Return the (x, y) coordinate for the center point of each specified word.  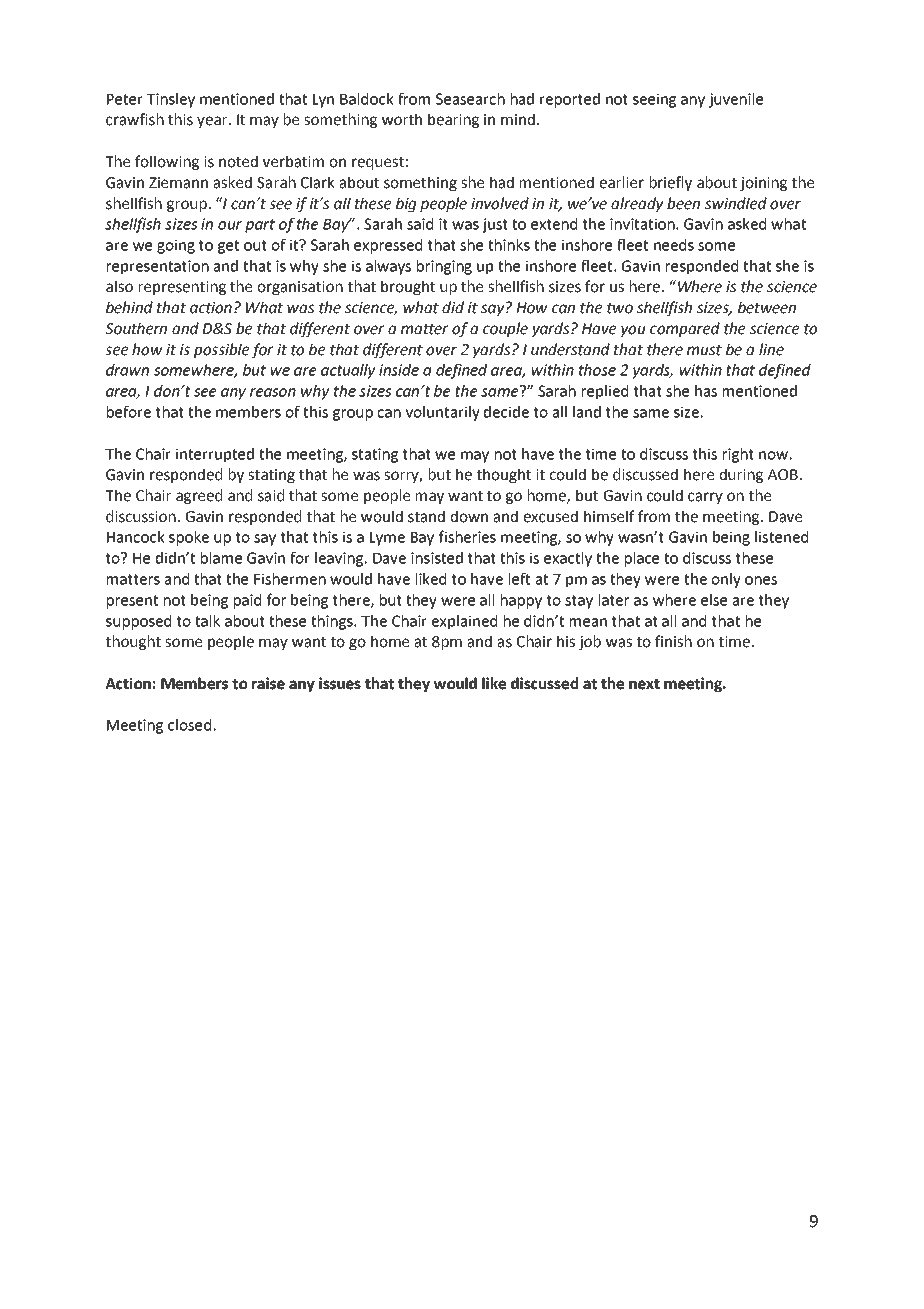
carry (705, 498)
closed (189, 725)
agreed (199, 496)
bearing (453, 120)
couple (505, 329)
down (469, 516)
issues (340, 683)
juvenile (736, 100)
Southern (136, 328)
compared (685, 329)
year (213, 122)
